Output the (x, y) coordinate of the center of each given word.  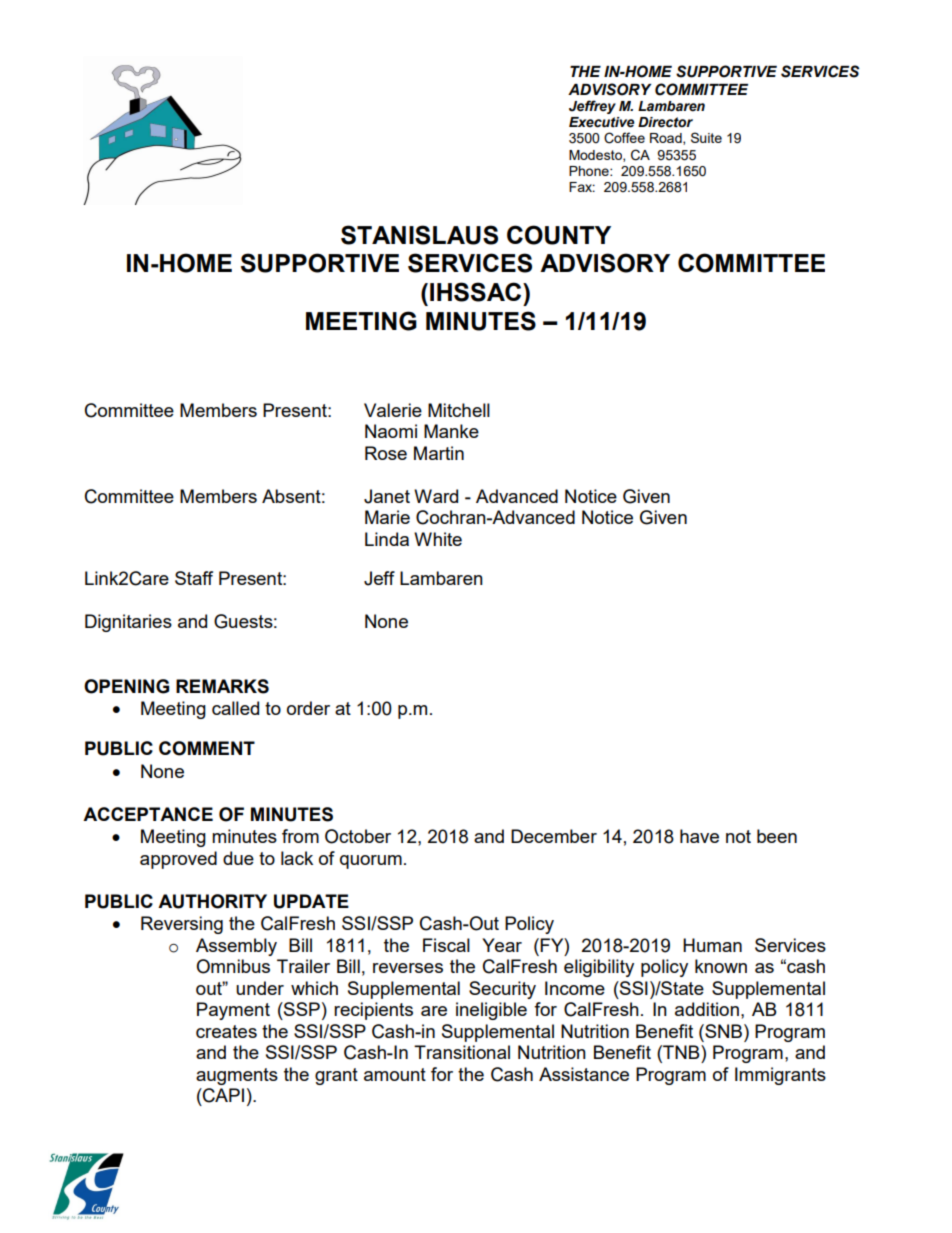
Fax (582, 187)
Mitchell (459, 410)
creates (226, 1031)
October (358, 836)
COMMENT (207, 748)
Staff (194, 578)
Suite (706, 137)
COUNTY (559, 235)
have (699, 836)
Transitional (462, 1052)
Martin (439, 453)
